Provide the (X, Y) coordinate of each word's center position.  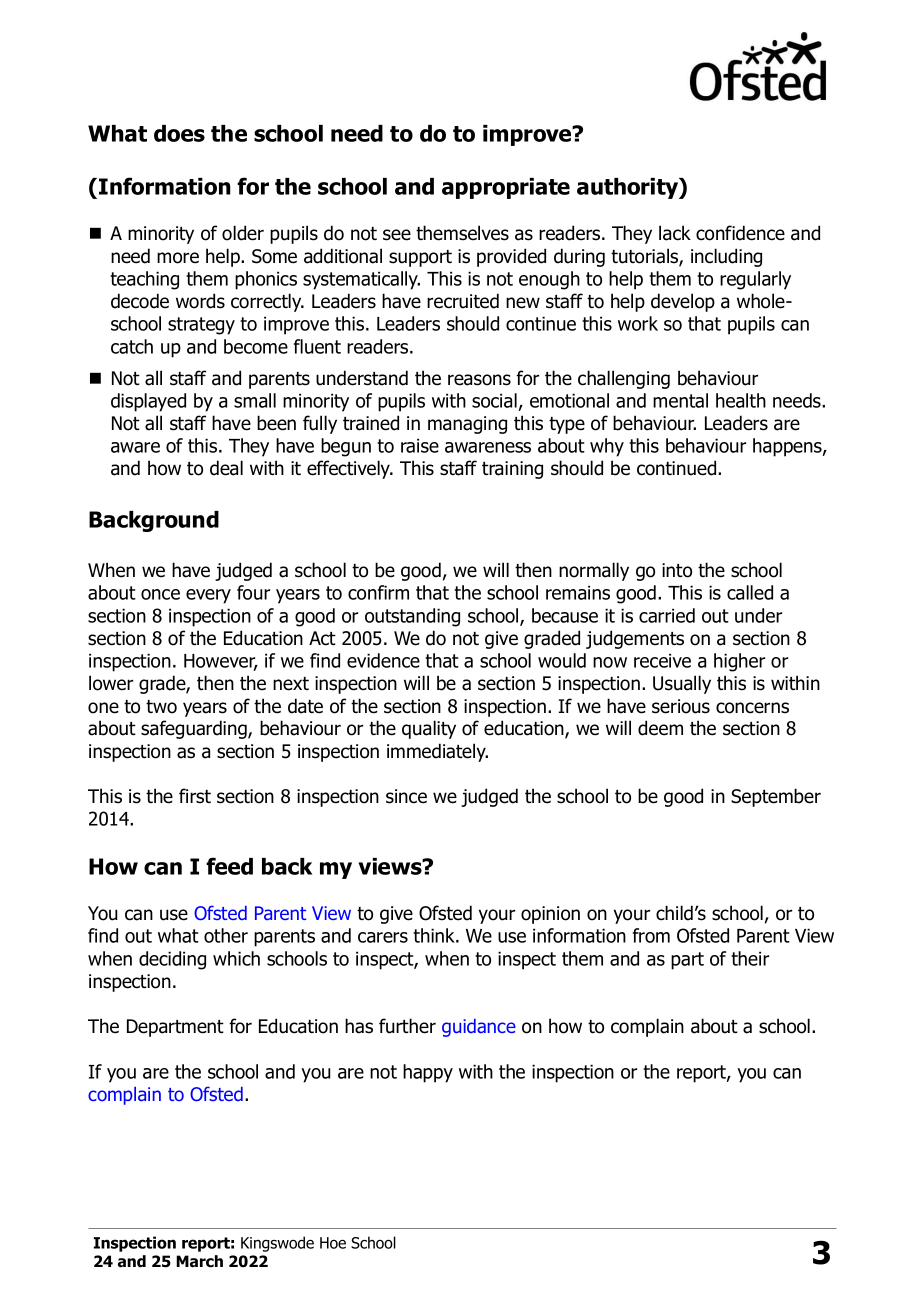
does (179, 133)
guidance (479, 1028)
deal (226, 468)
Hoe (333, 1243)
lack (675, 233)
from (651, 935)
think (435, 935)
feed (229, 866)
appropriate (506, 188)
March (199, 1261)
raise (420, 445)
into (677, 570)
